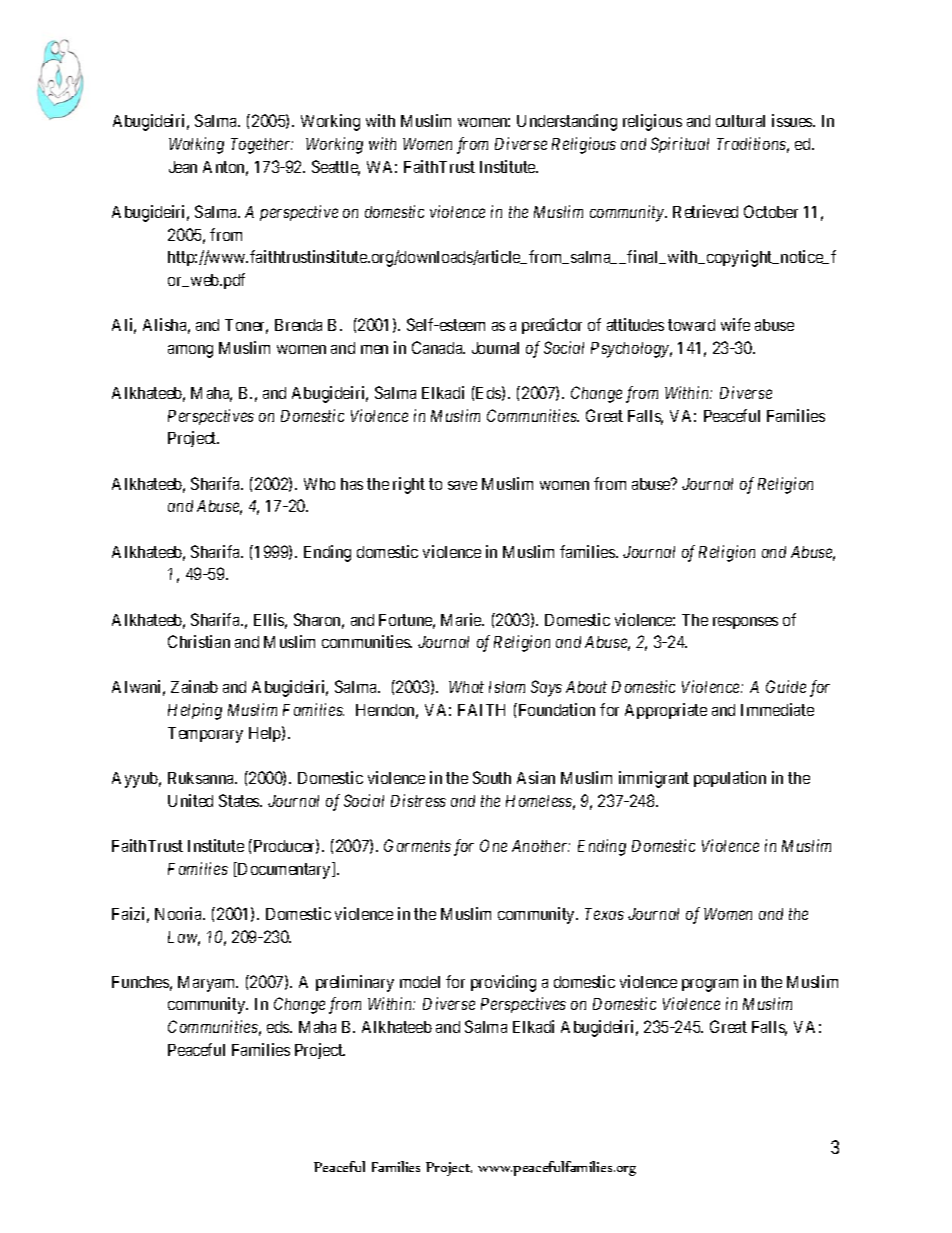  I want to click on Maryam, so click(208, 984).
